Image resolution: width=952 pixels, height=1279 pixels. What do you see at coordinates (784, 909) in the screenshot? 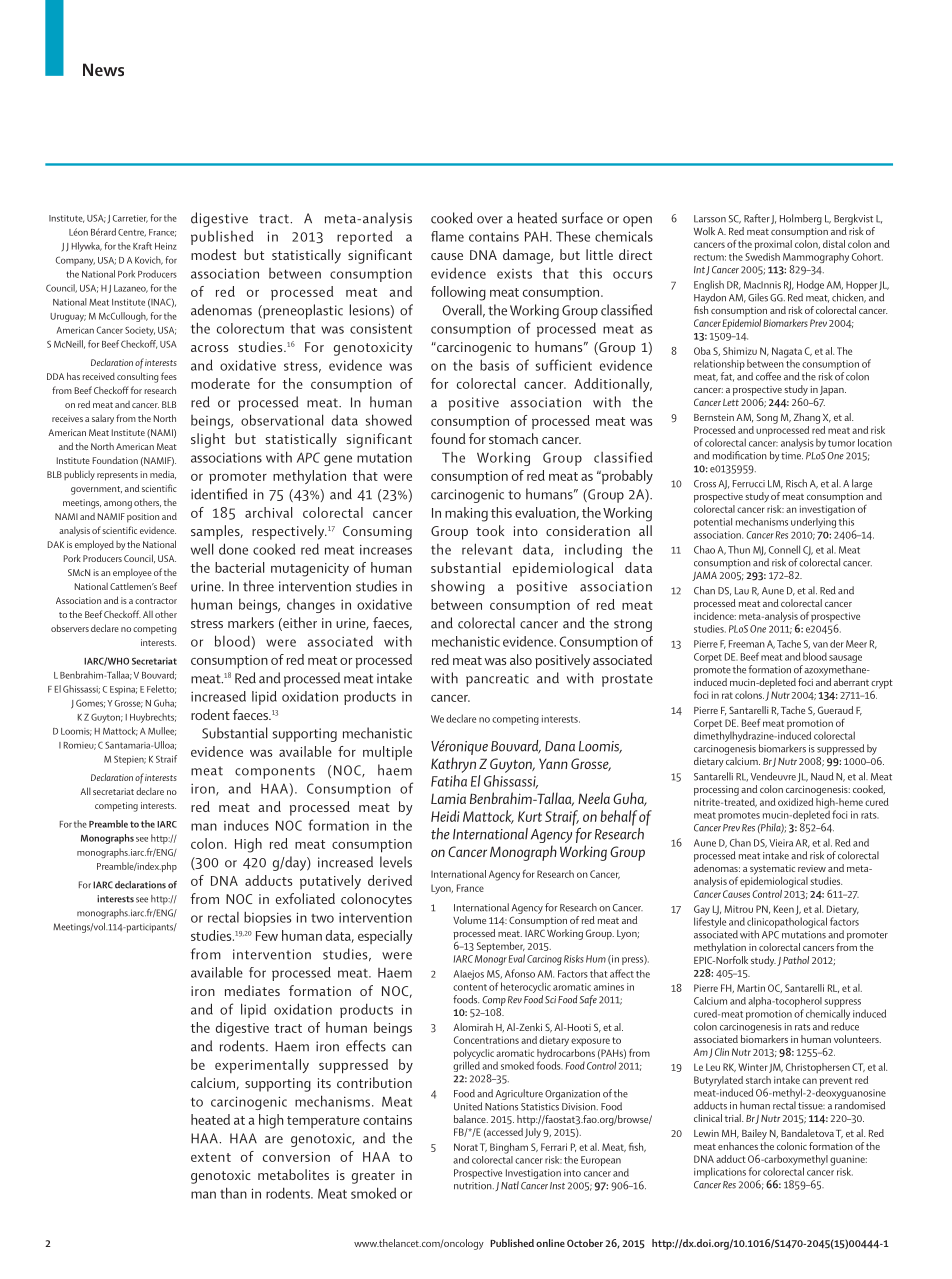
I see `Keen` at bounding box center [784, 909].
